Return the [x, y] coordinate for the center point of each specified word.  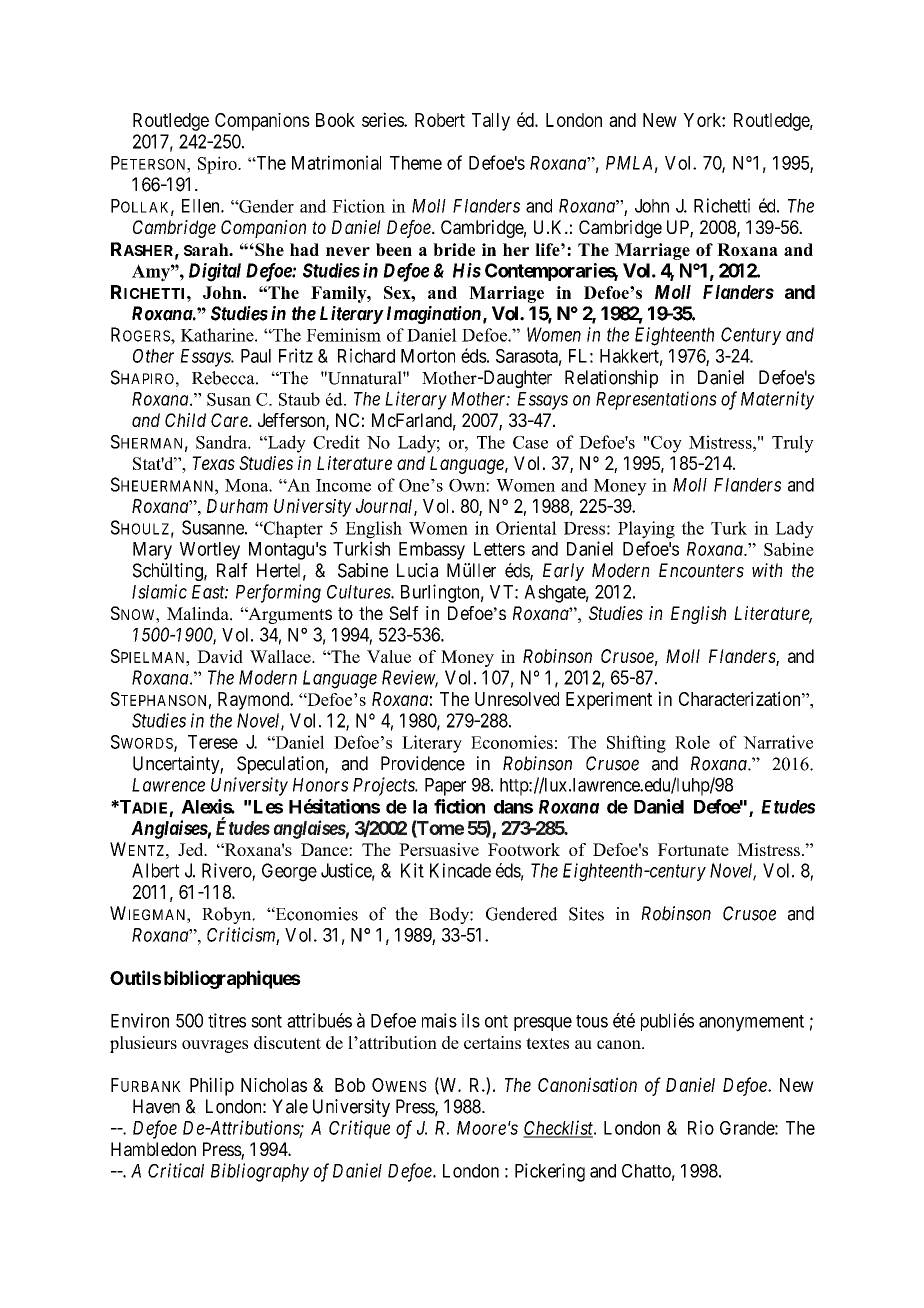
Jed [192, 849]
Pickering [550, 1172]
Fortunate [693, 849]
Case [530, 442]
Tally [491, 122]
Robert [440, 120]
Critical [176, 1170]
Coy [666, 444]
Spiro [218, 165]
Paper [445, 787]
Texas [213, 463]
